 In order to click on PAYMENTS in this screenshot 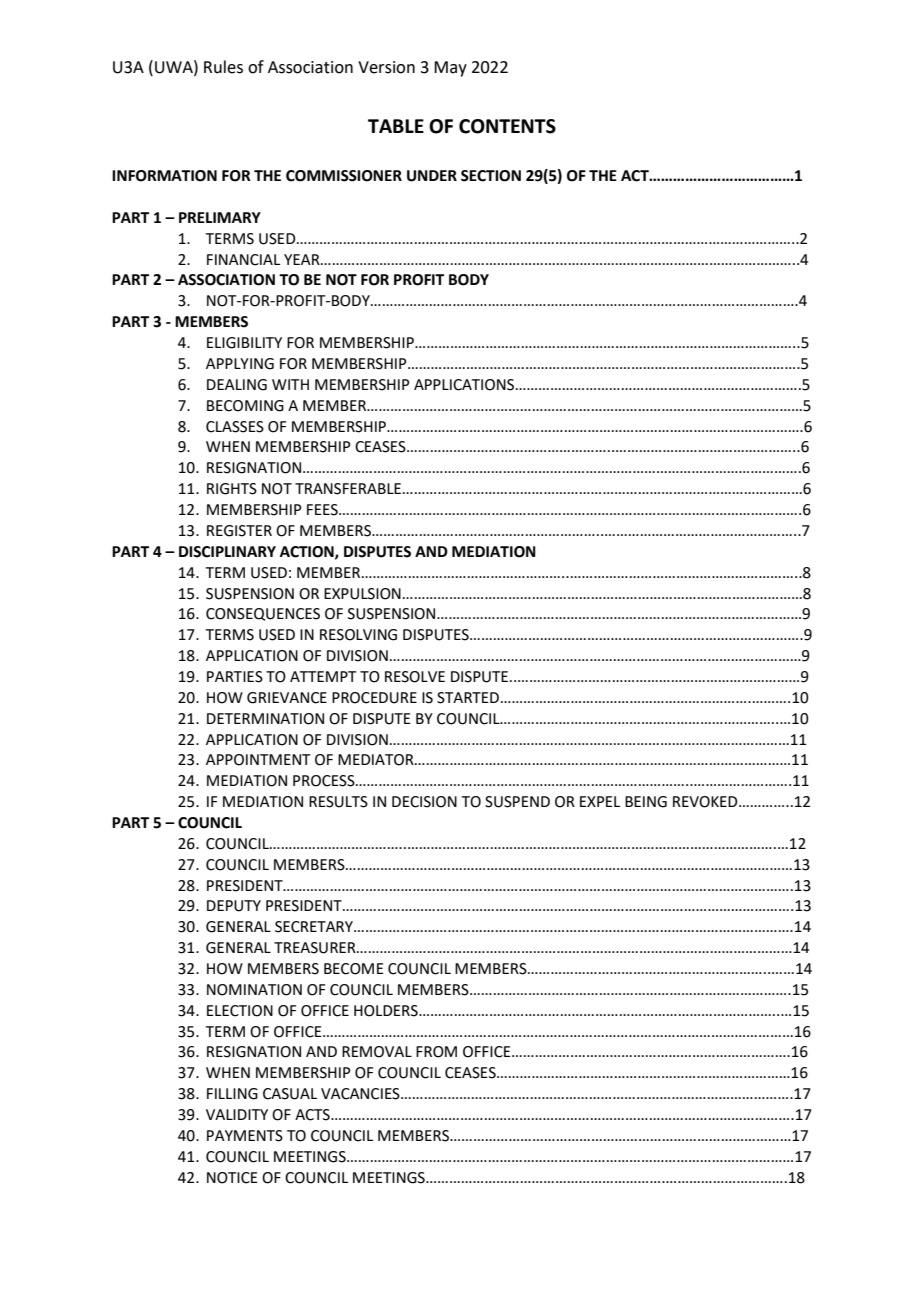, I will do `click(245, 1136)`.
